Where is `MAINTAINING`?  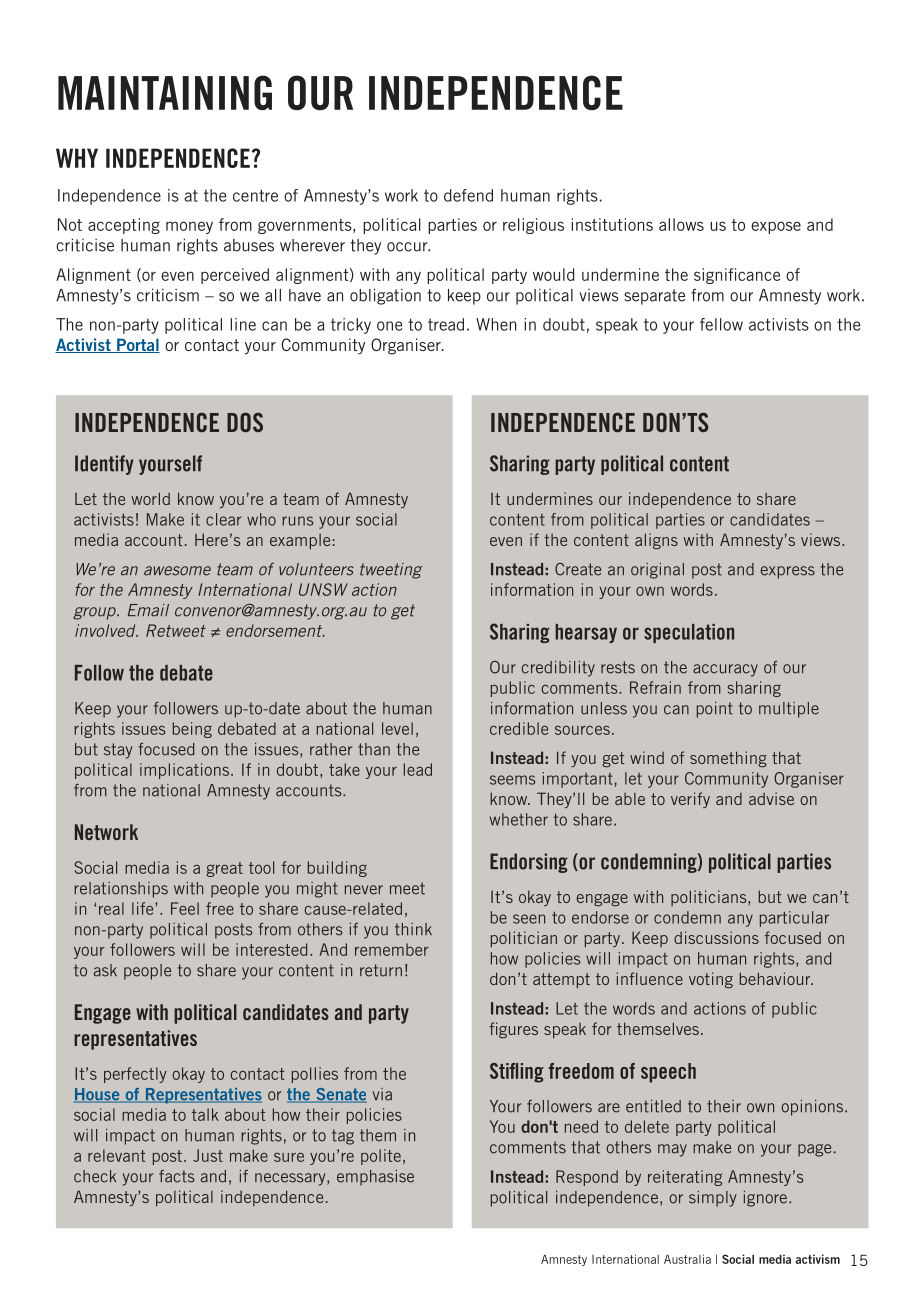
MAINTAINING is located at coordinates (165, 92).
